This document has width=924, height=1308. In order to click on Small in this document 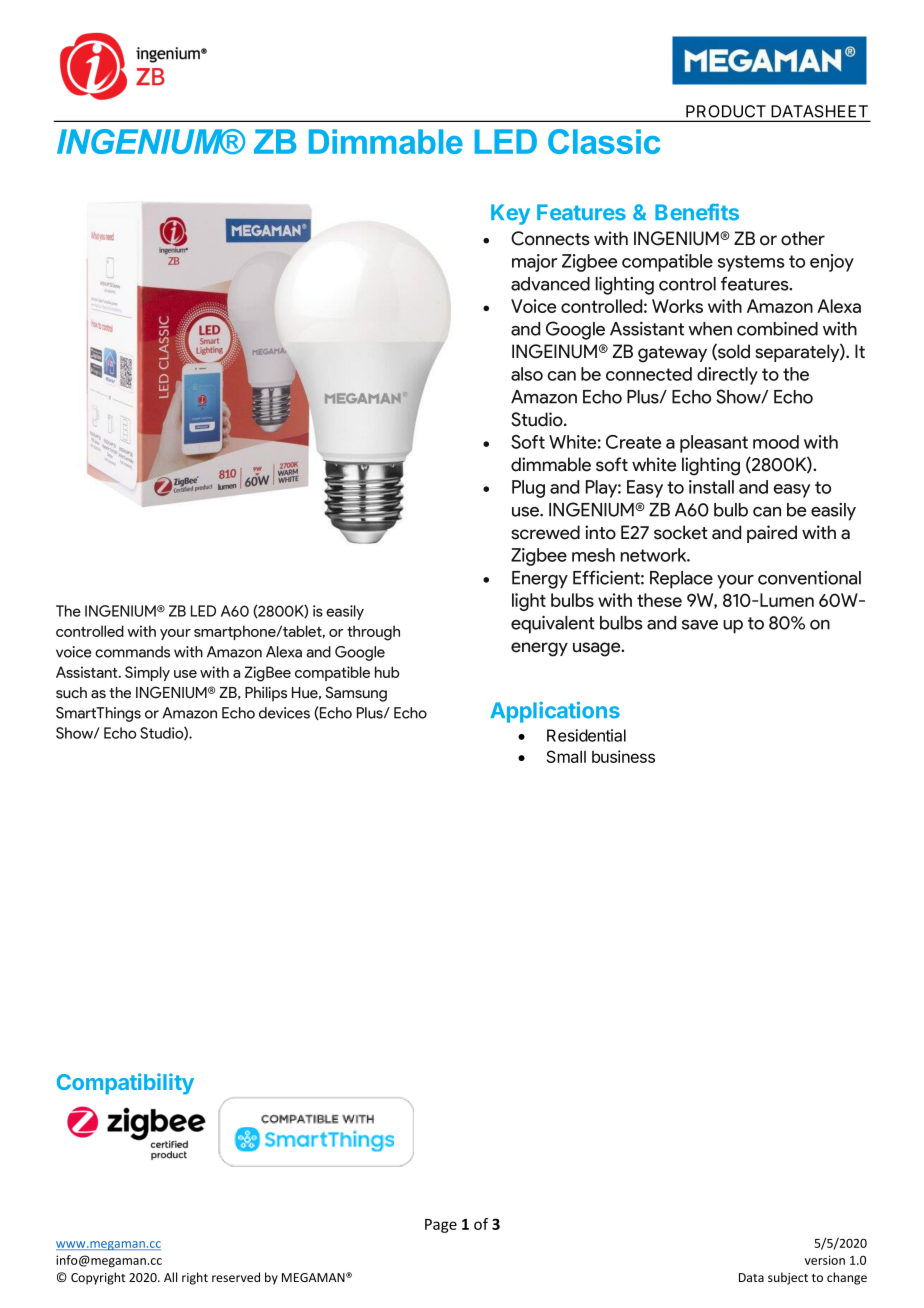, I will do `click(566, 756)`.
